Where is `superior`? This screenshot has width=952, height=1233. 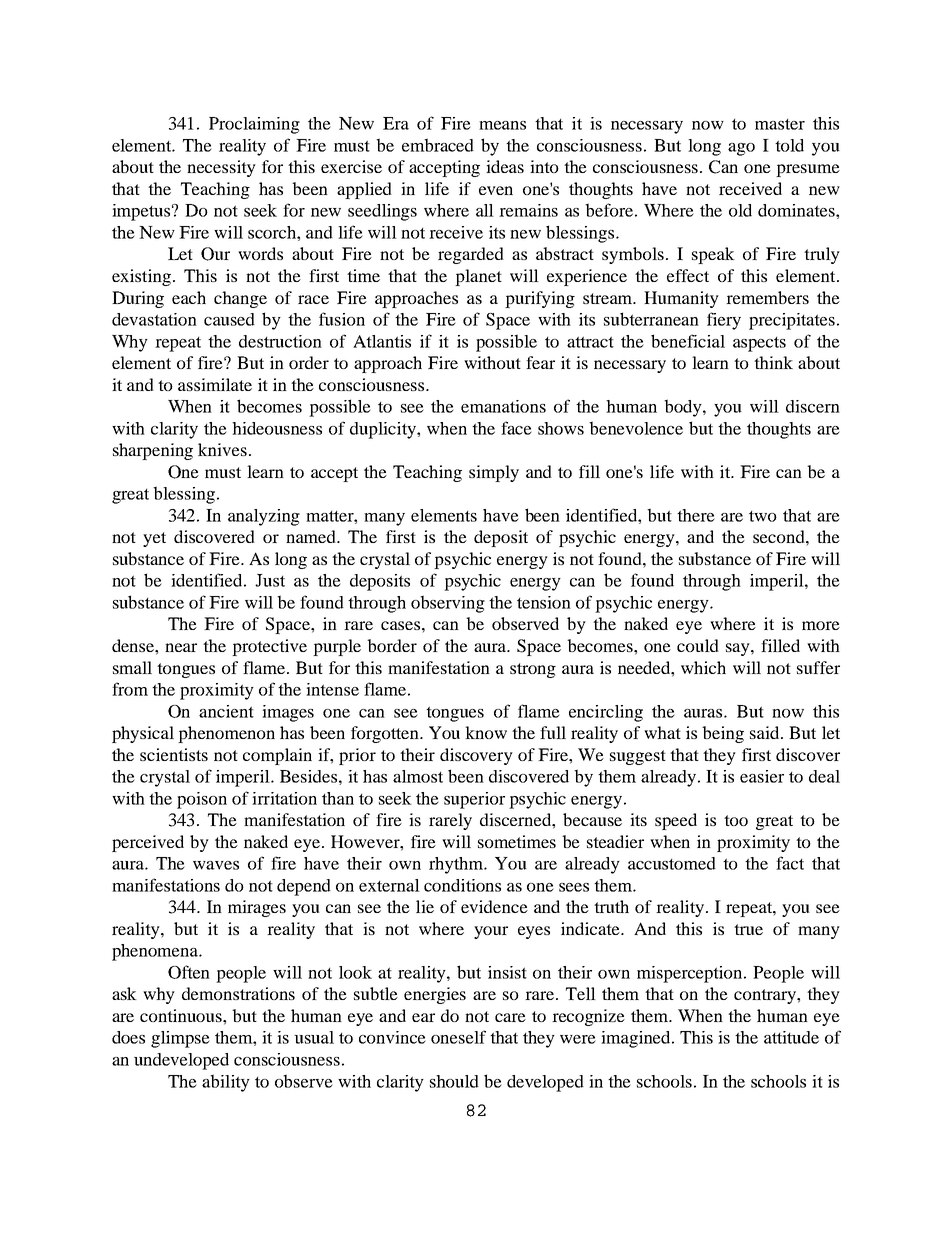 superior is located at coordinates (474, 800).
